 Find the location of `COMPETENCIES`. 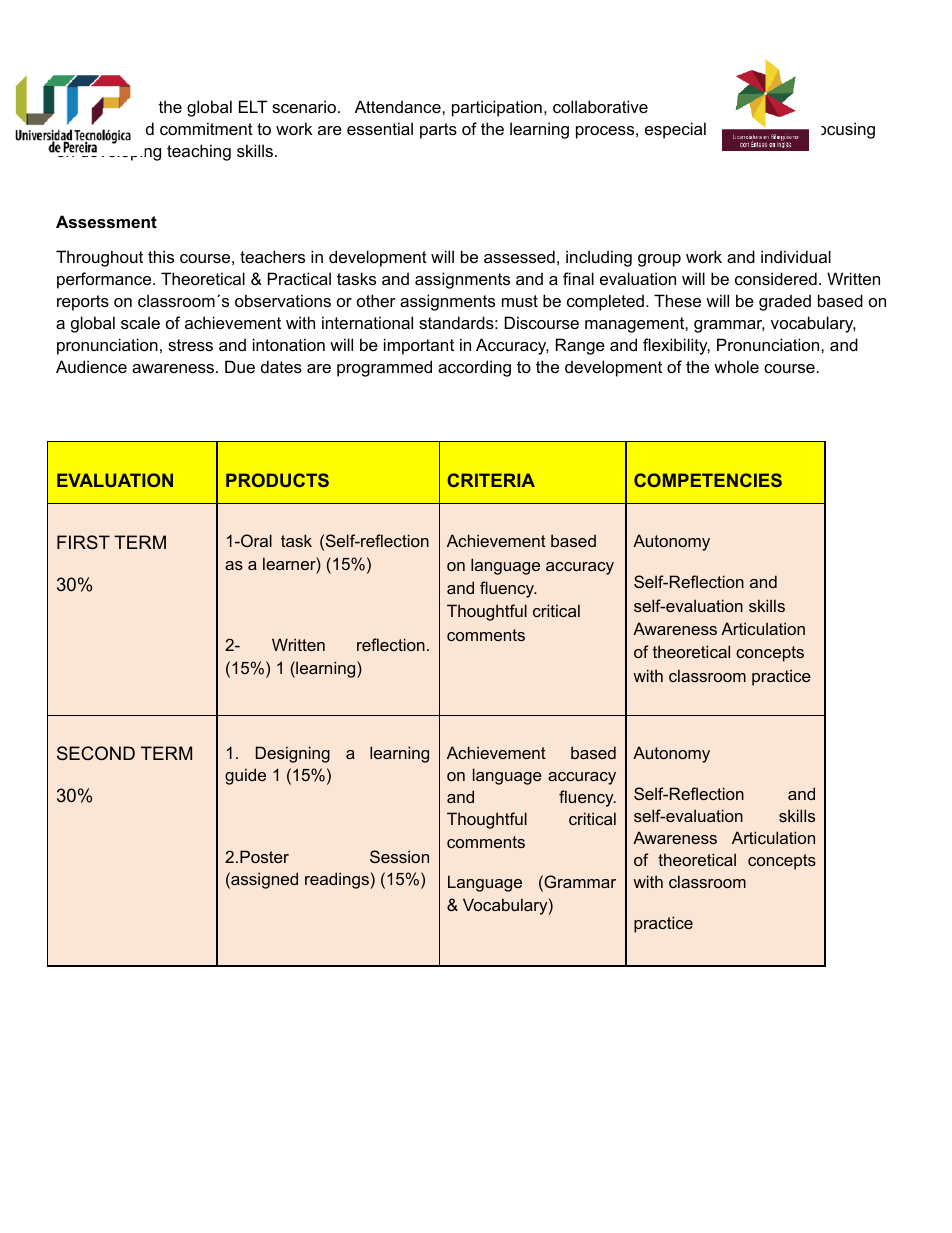

COMPETENCIES is located at coordinates (708, 480).
